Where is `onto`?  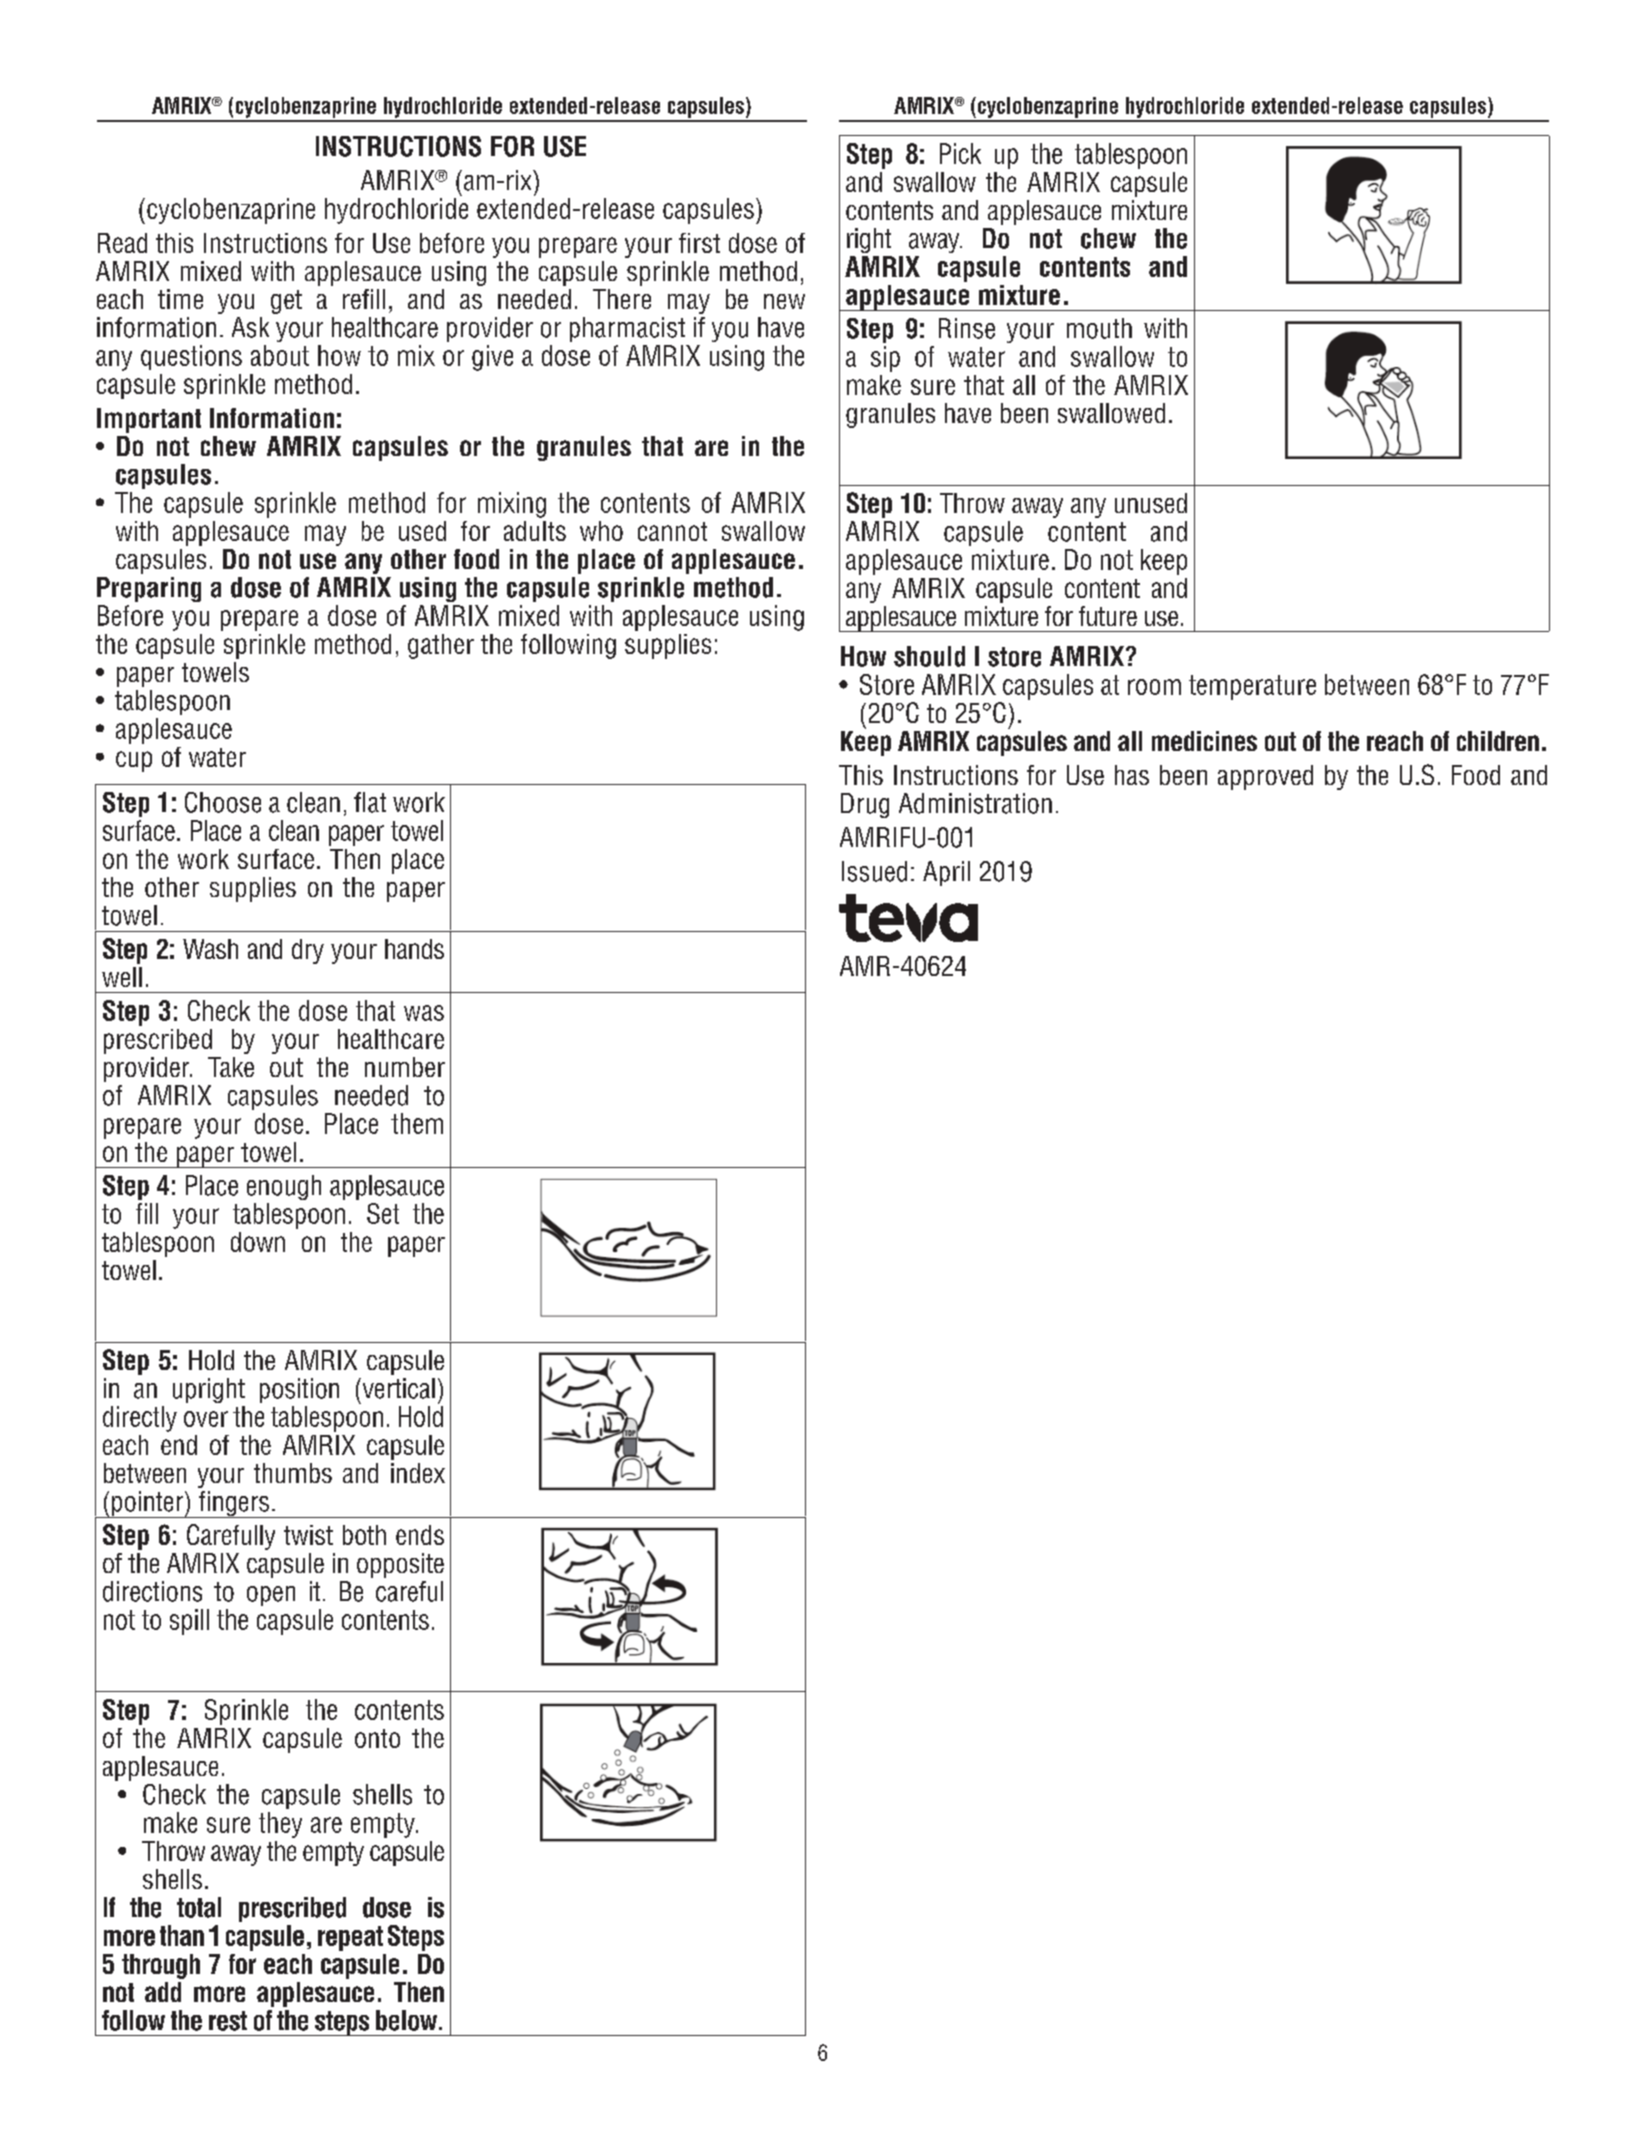 onto is located at coordinates (377, 1738).
